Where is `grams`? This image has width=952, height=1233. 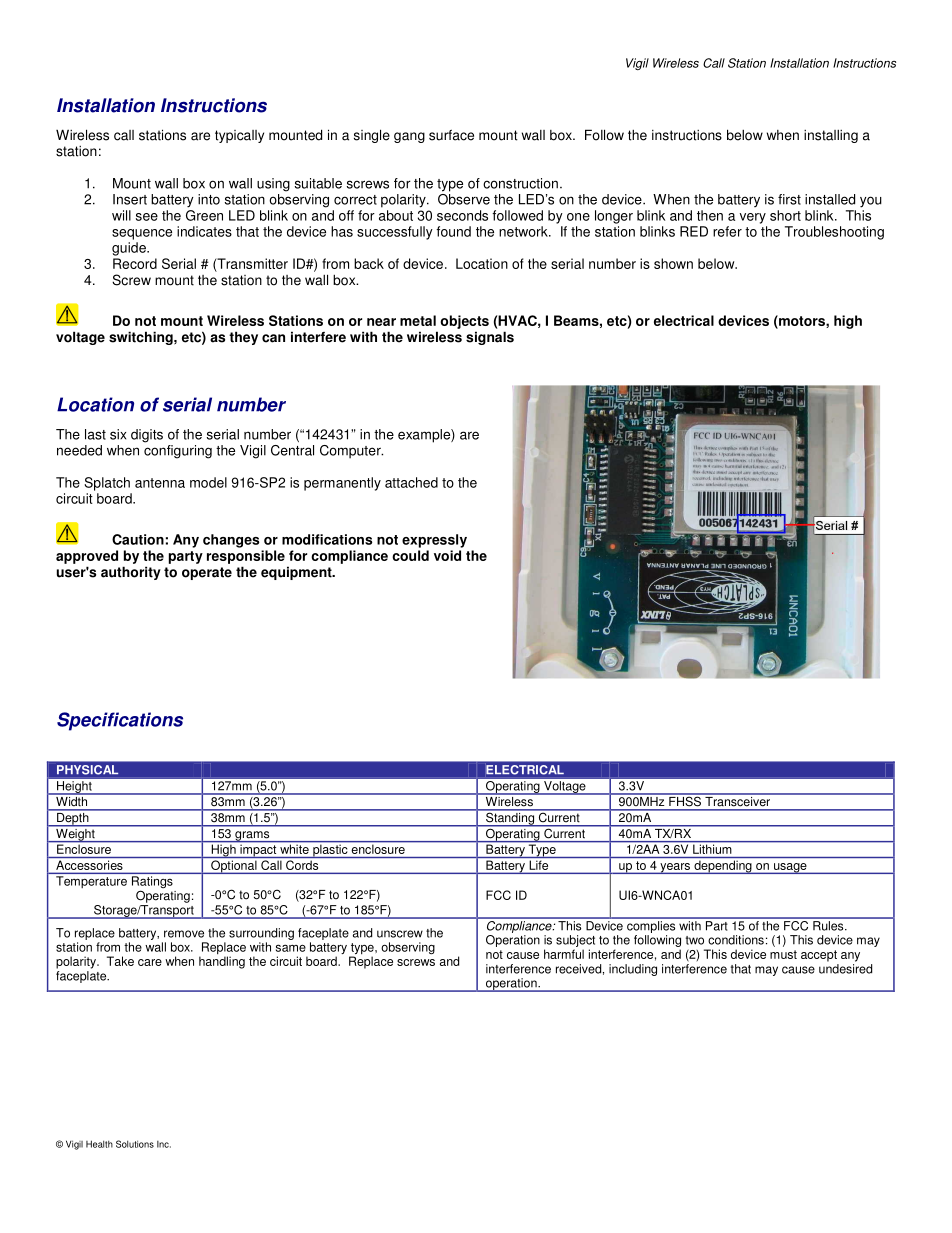
grams is located at coordinates (252, 837).
